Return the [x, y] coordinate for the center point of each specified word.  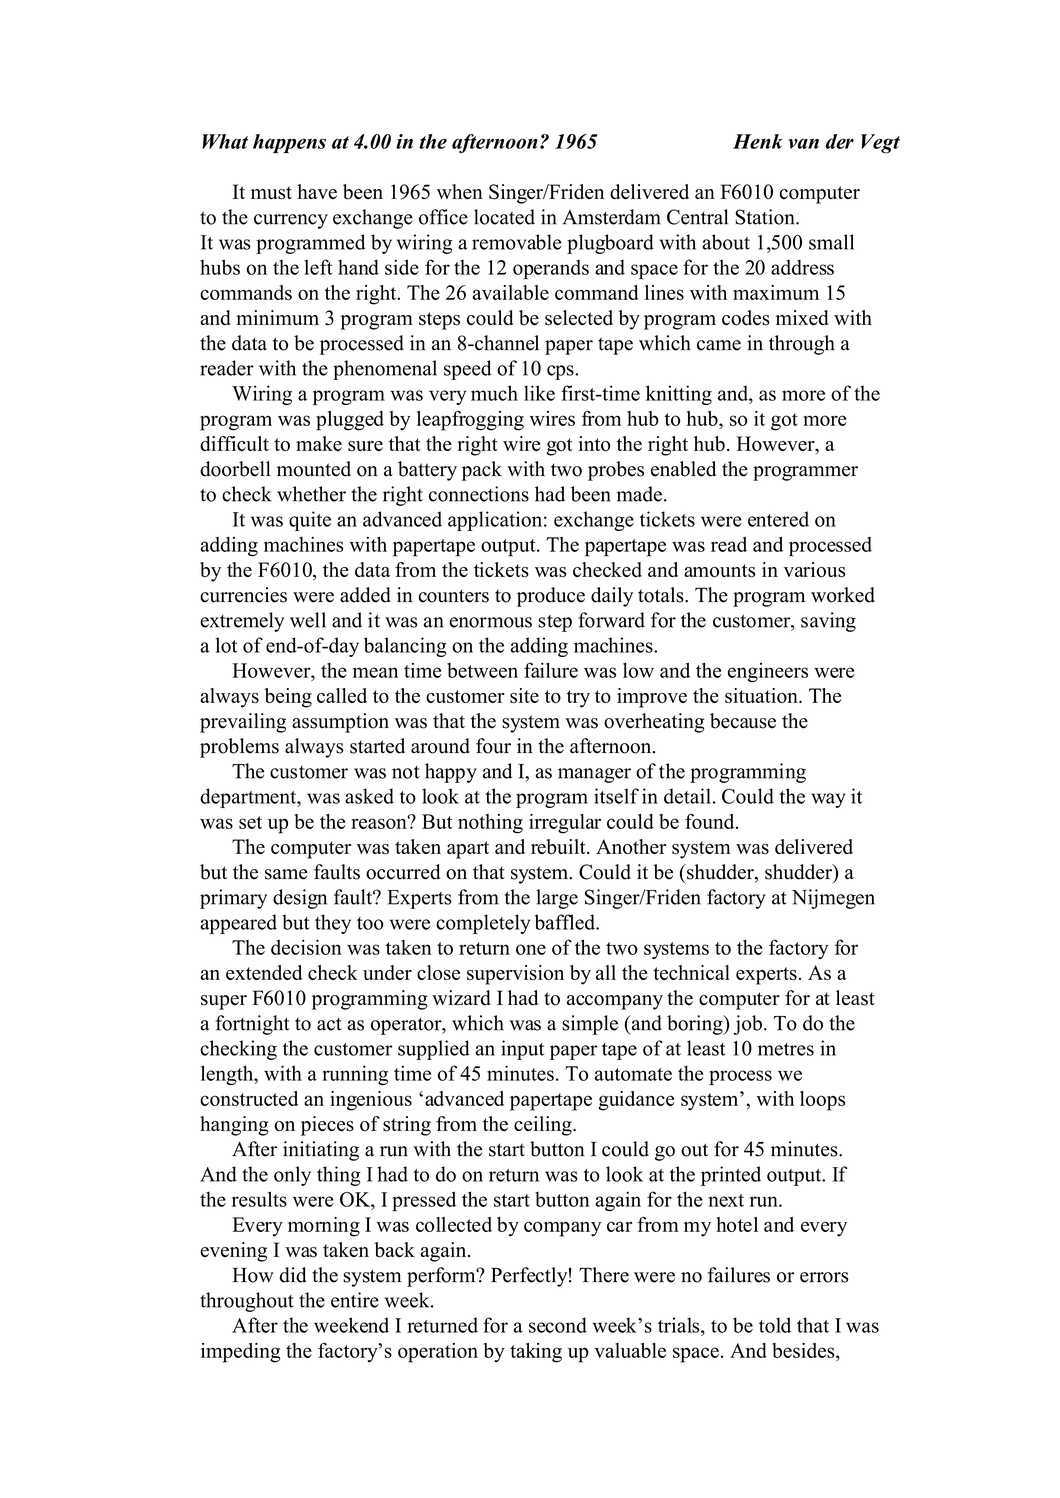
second [558, 1325]
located [504, 217]
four [493, 746]
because [743, 721]
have [317, 191]
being [288, 698]
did [293, 1275]
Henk [758, 141]
